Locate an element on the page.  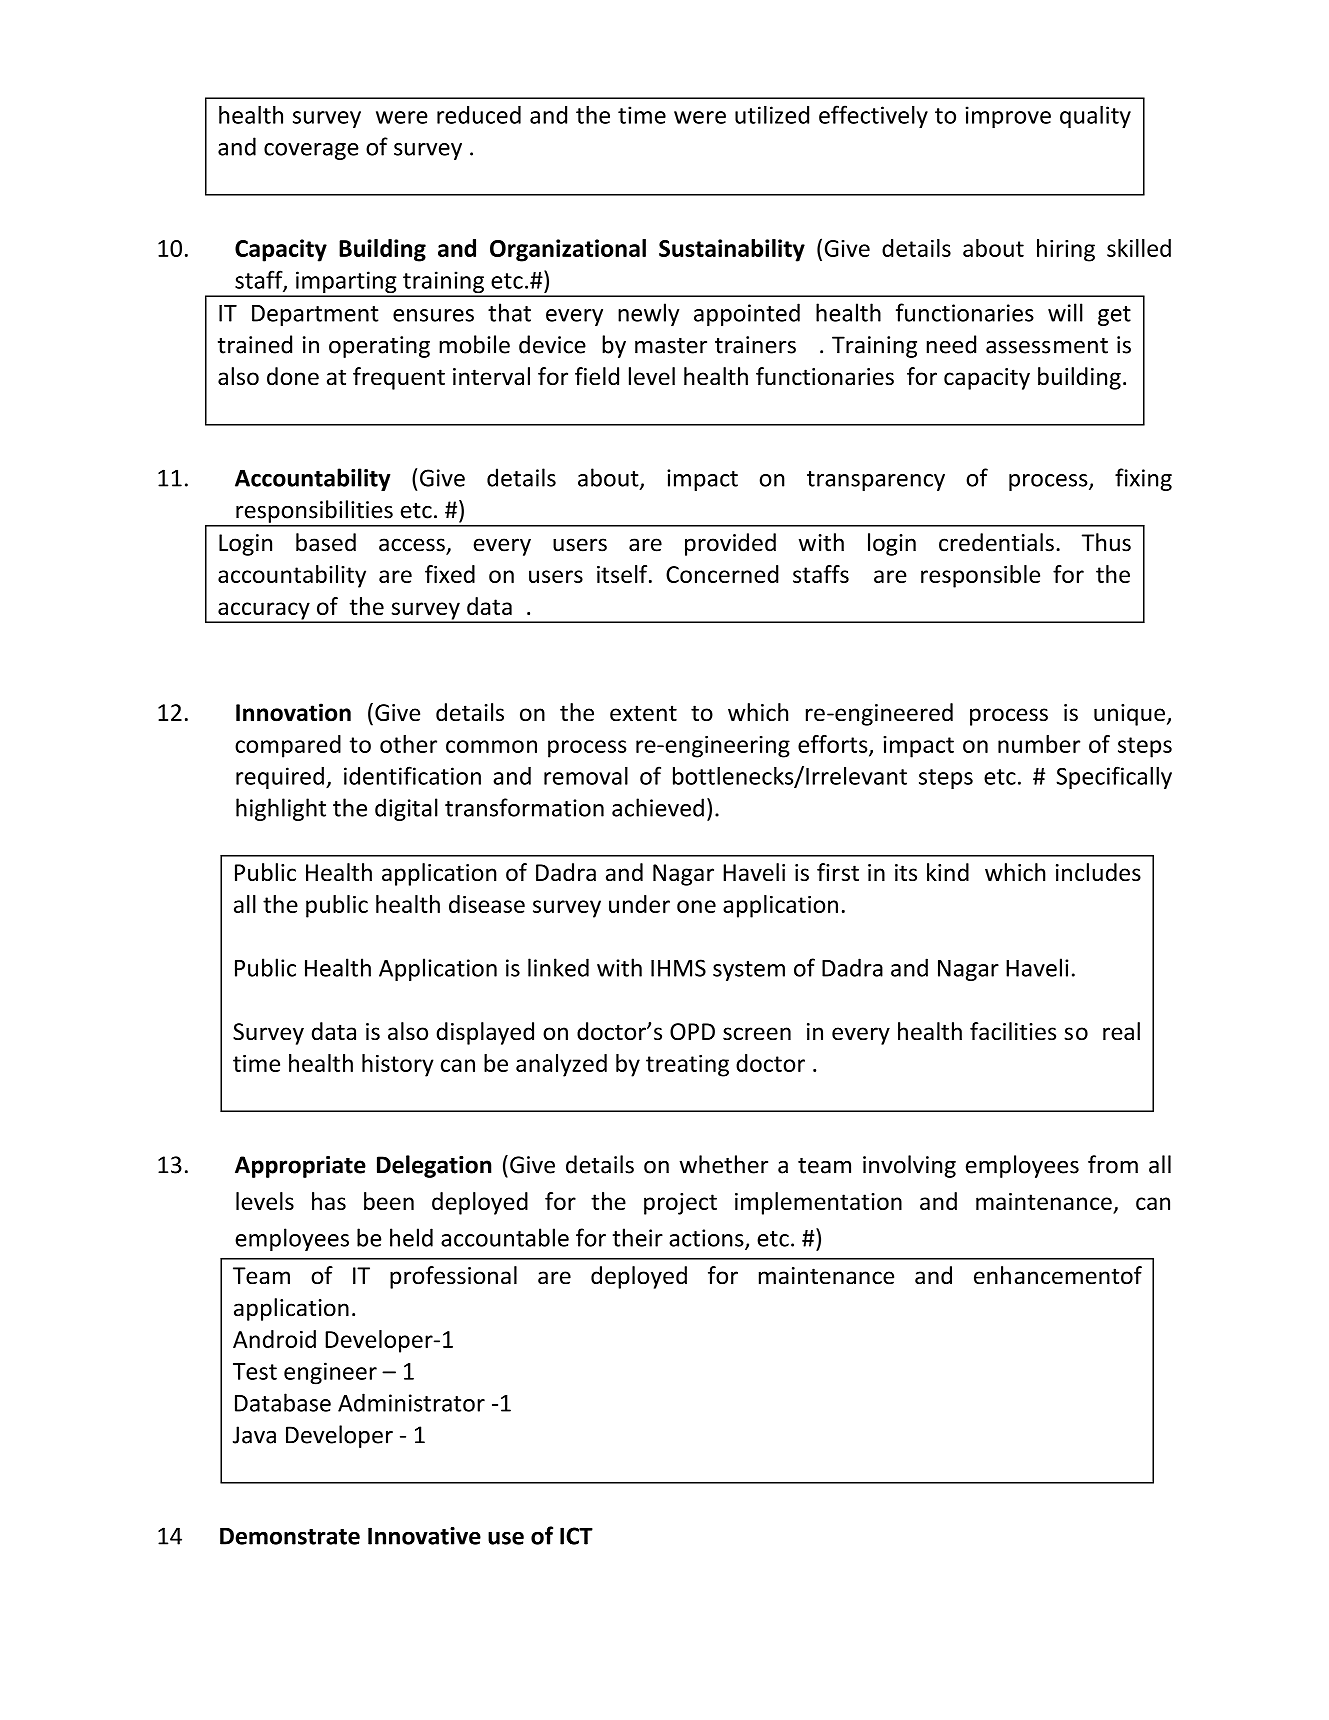
ICT is located at coordinates (576, 1536).
